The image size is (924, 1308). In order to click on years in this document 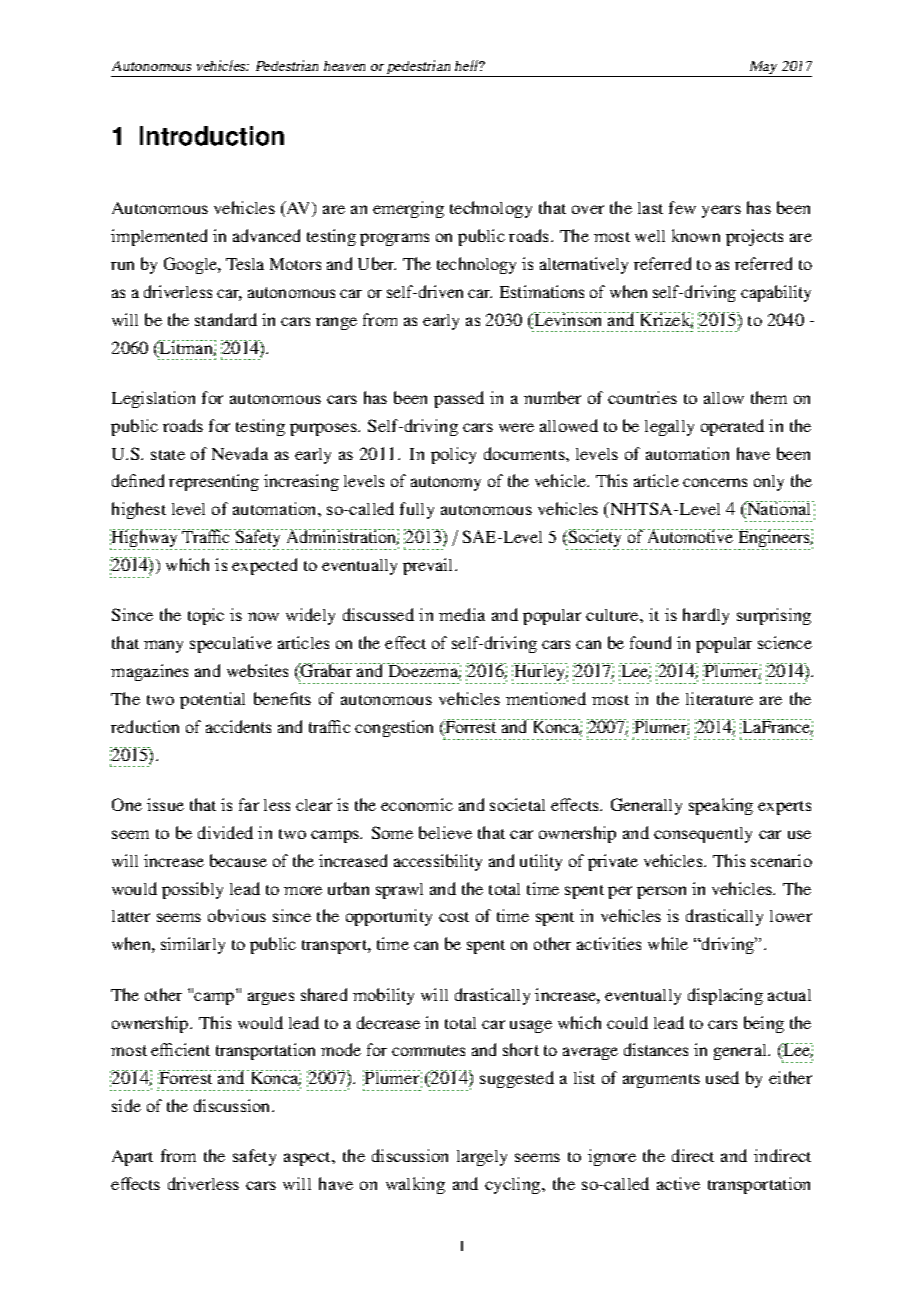, I will do `click(721, 211)`.
